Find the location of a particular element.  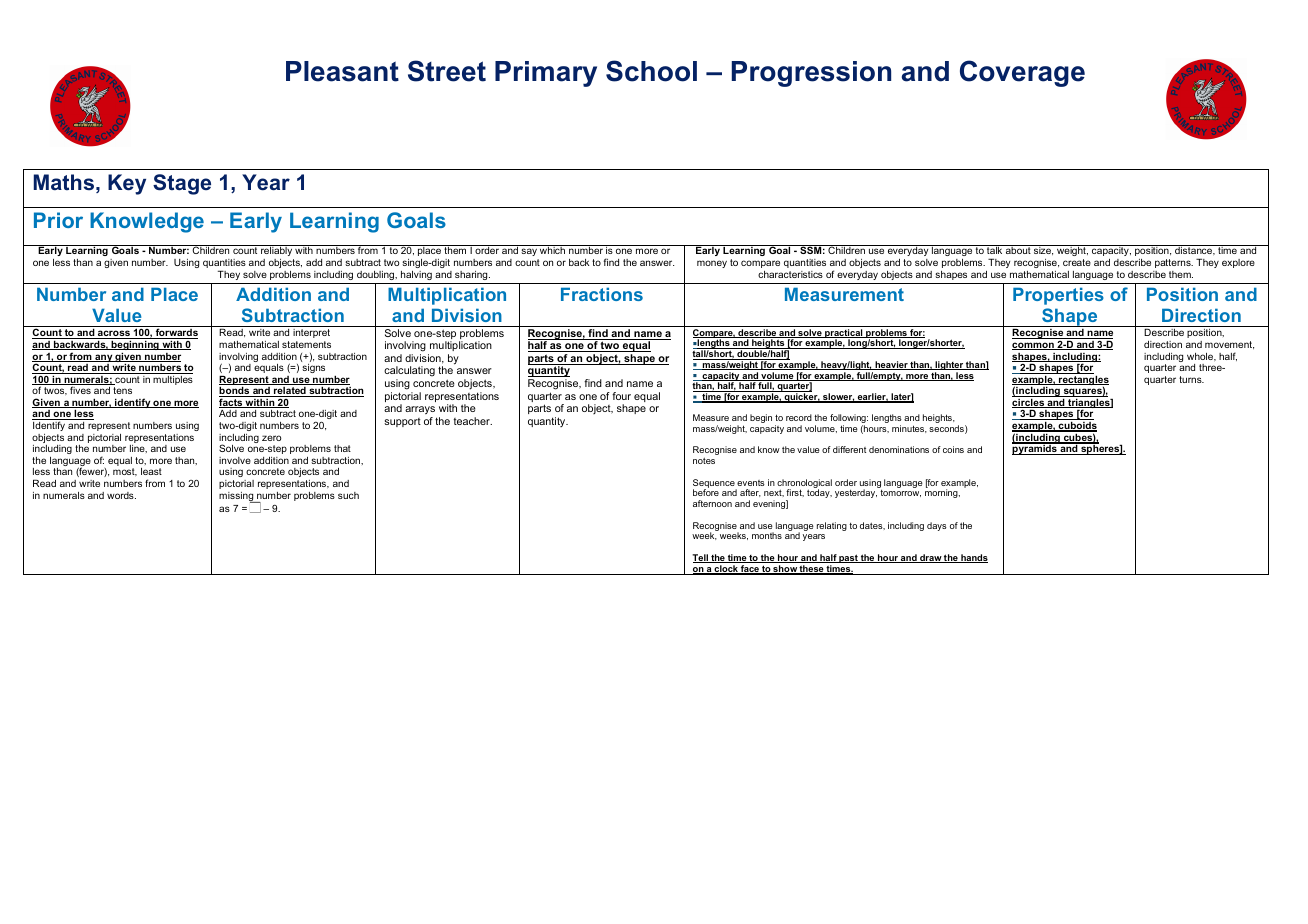

School is located at coordinates (651, 71).
